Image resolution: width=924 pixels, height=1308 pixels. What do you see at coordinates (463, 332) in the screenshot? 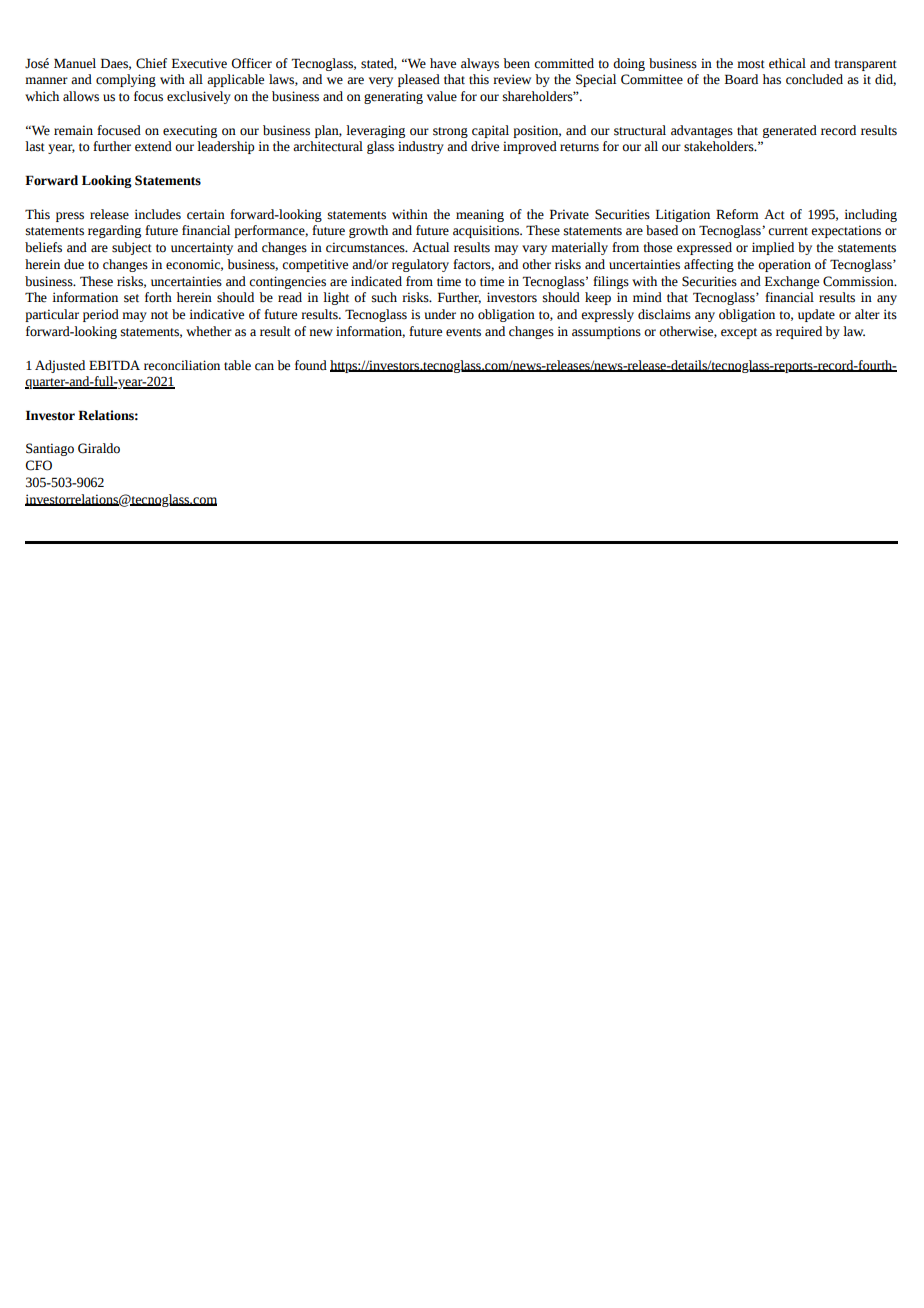
I see `events` at bounding box center [463, 332].
